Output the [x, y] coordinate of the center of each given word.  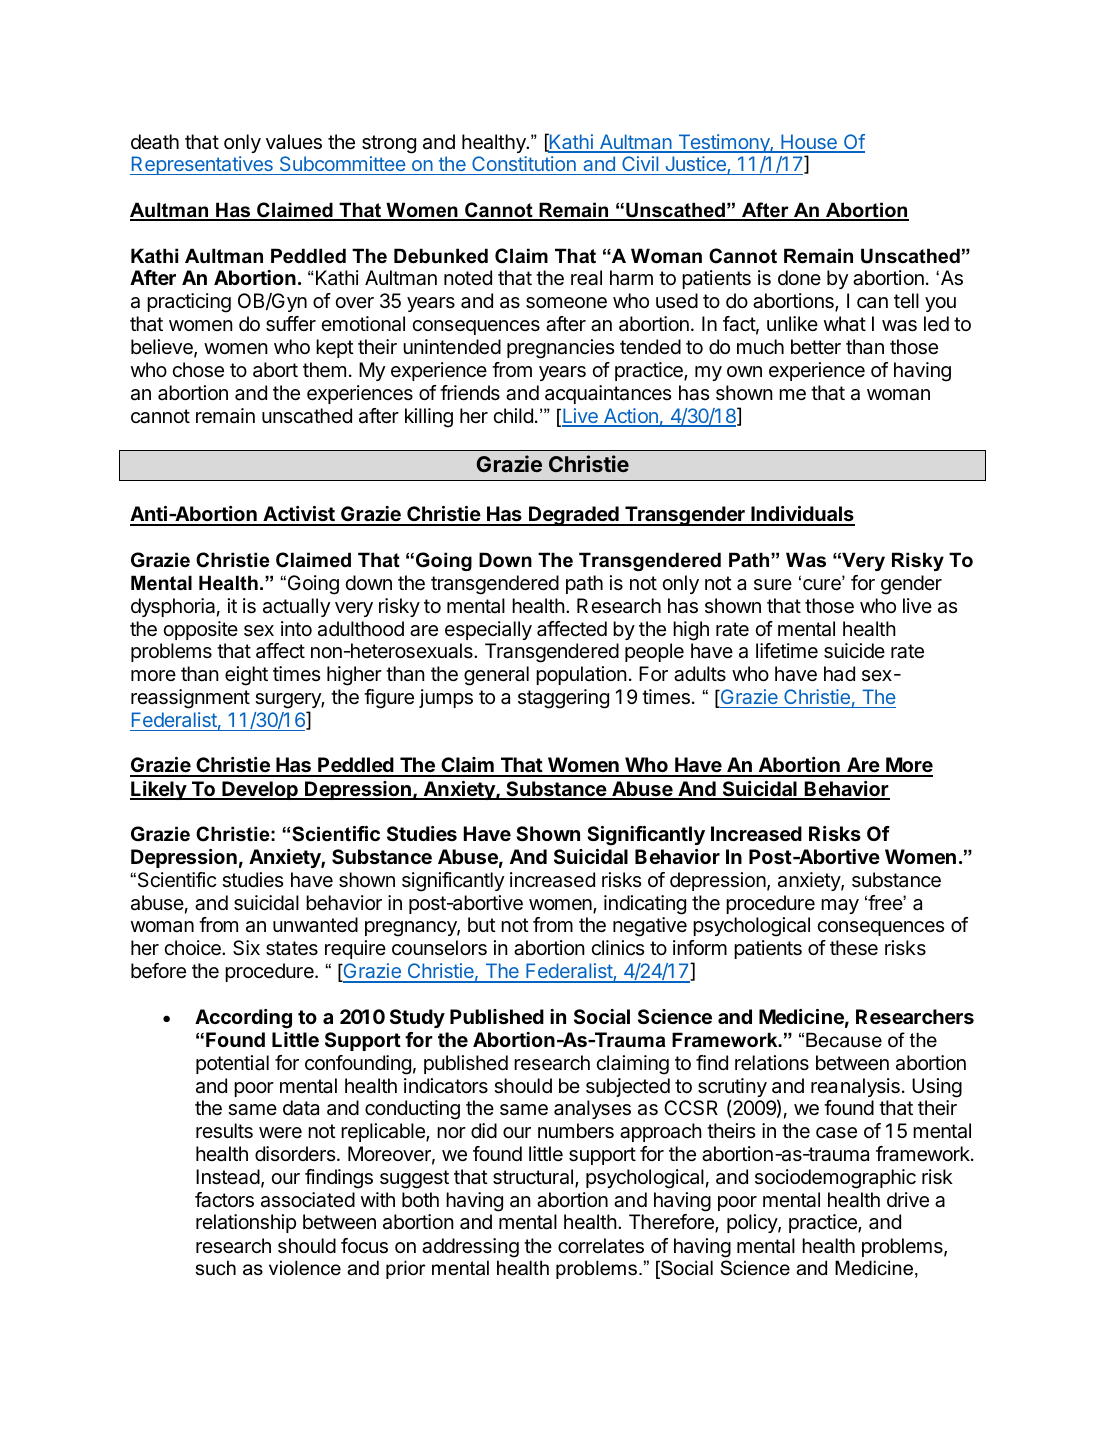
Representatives [202, 165]
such [215, 1268]
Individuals [802, 515]
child [513, 415]
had [839, 674]
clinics [617, 947]
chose [198, 370]
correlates [601, 1246]
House [809, 143]
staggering [563, 699]
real [586, 278]
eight [246, 676]
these [854, 948]
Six [246, 948]
